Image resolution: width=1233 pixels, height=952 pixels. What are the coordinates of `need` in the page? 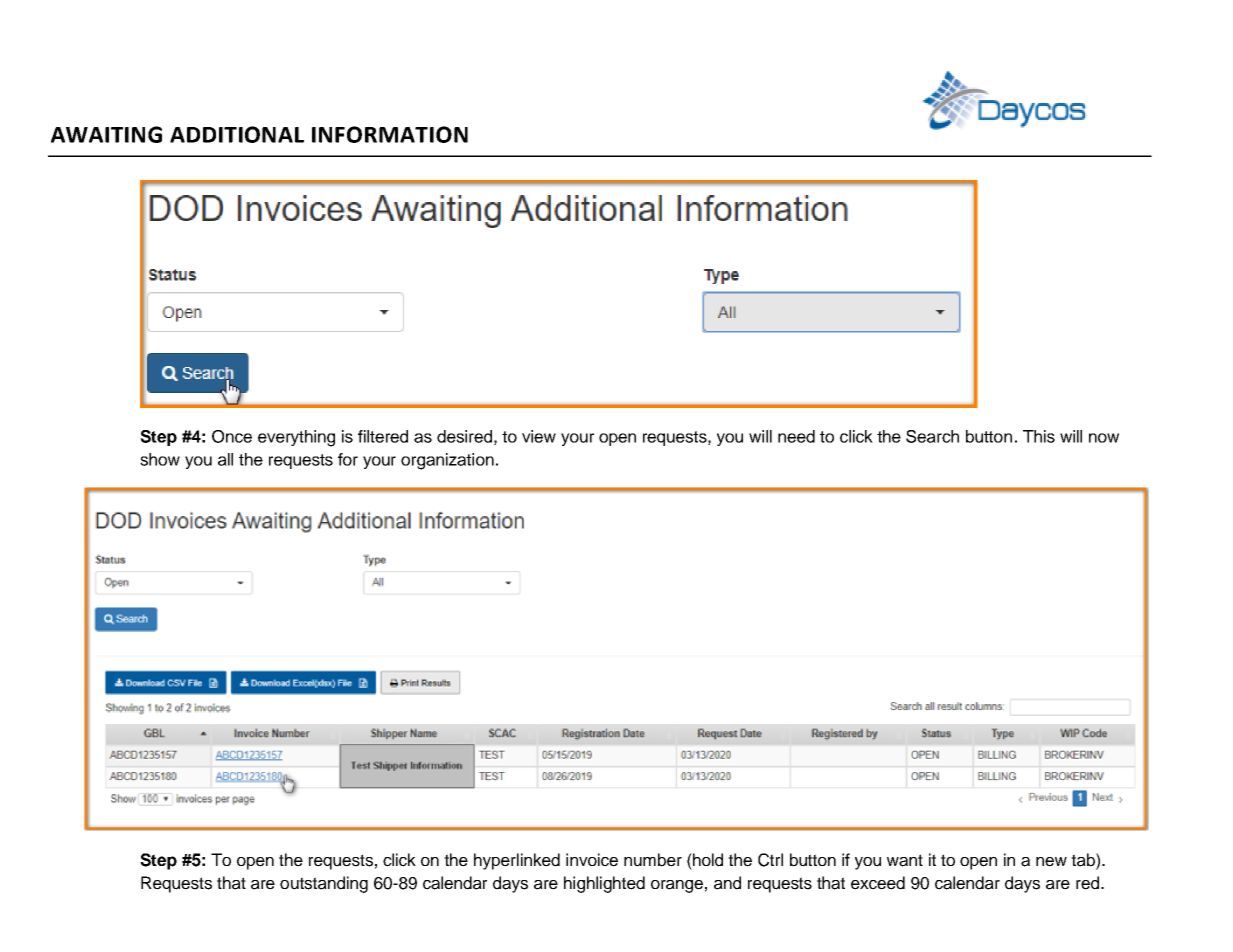 It's located at (796, 436).
